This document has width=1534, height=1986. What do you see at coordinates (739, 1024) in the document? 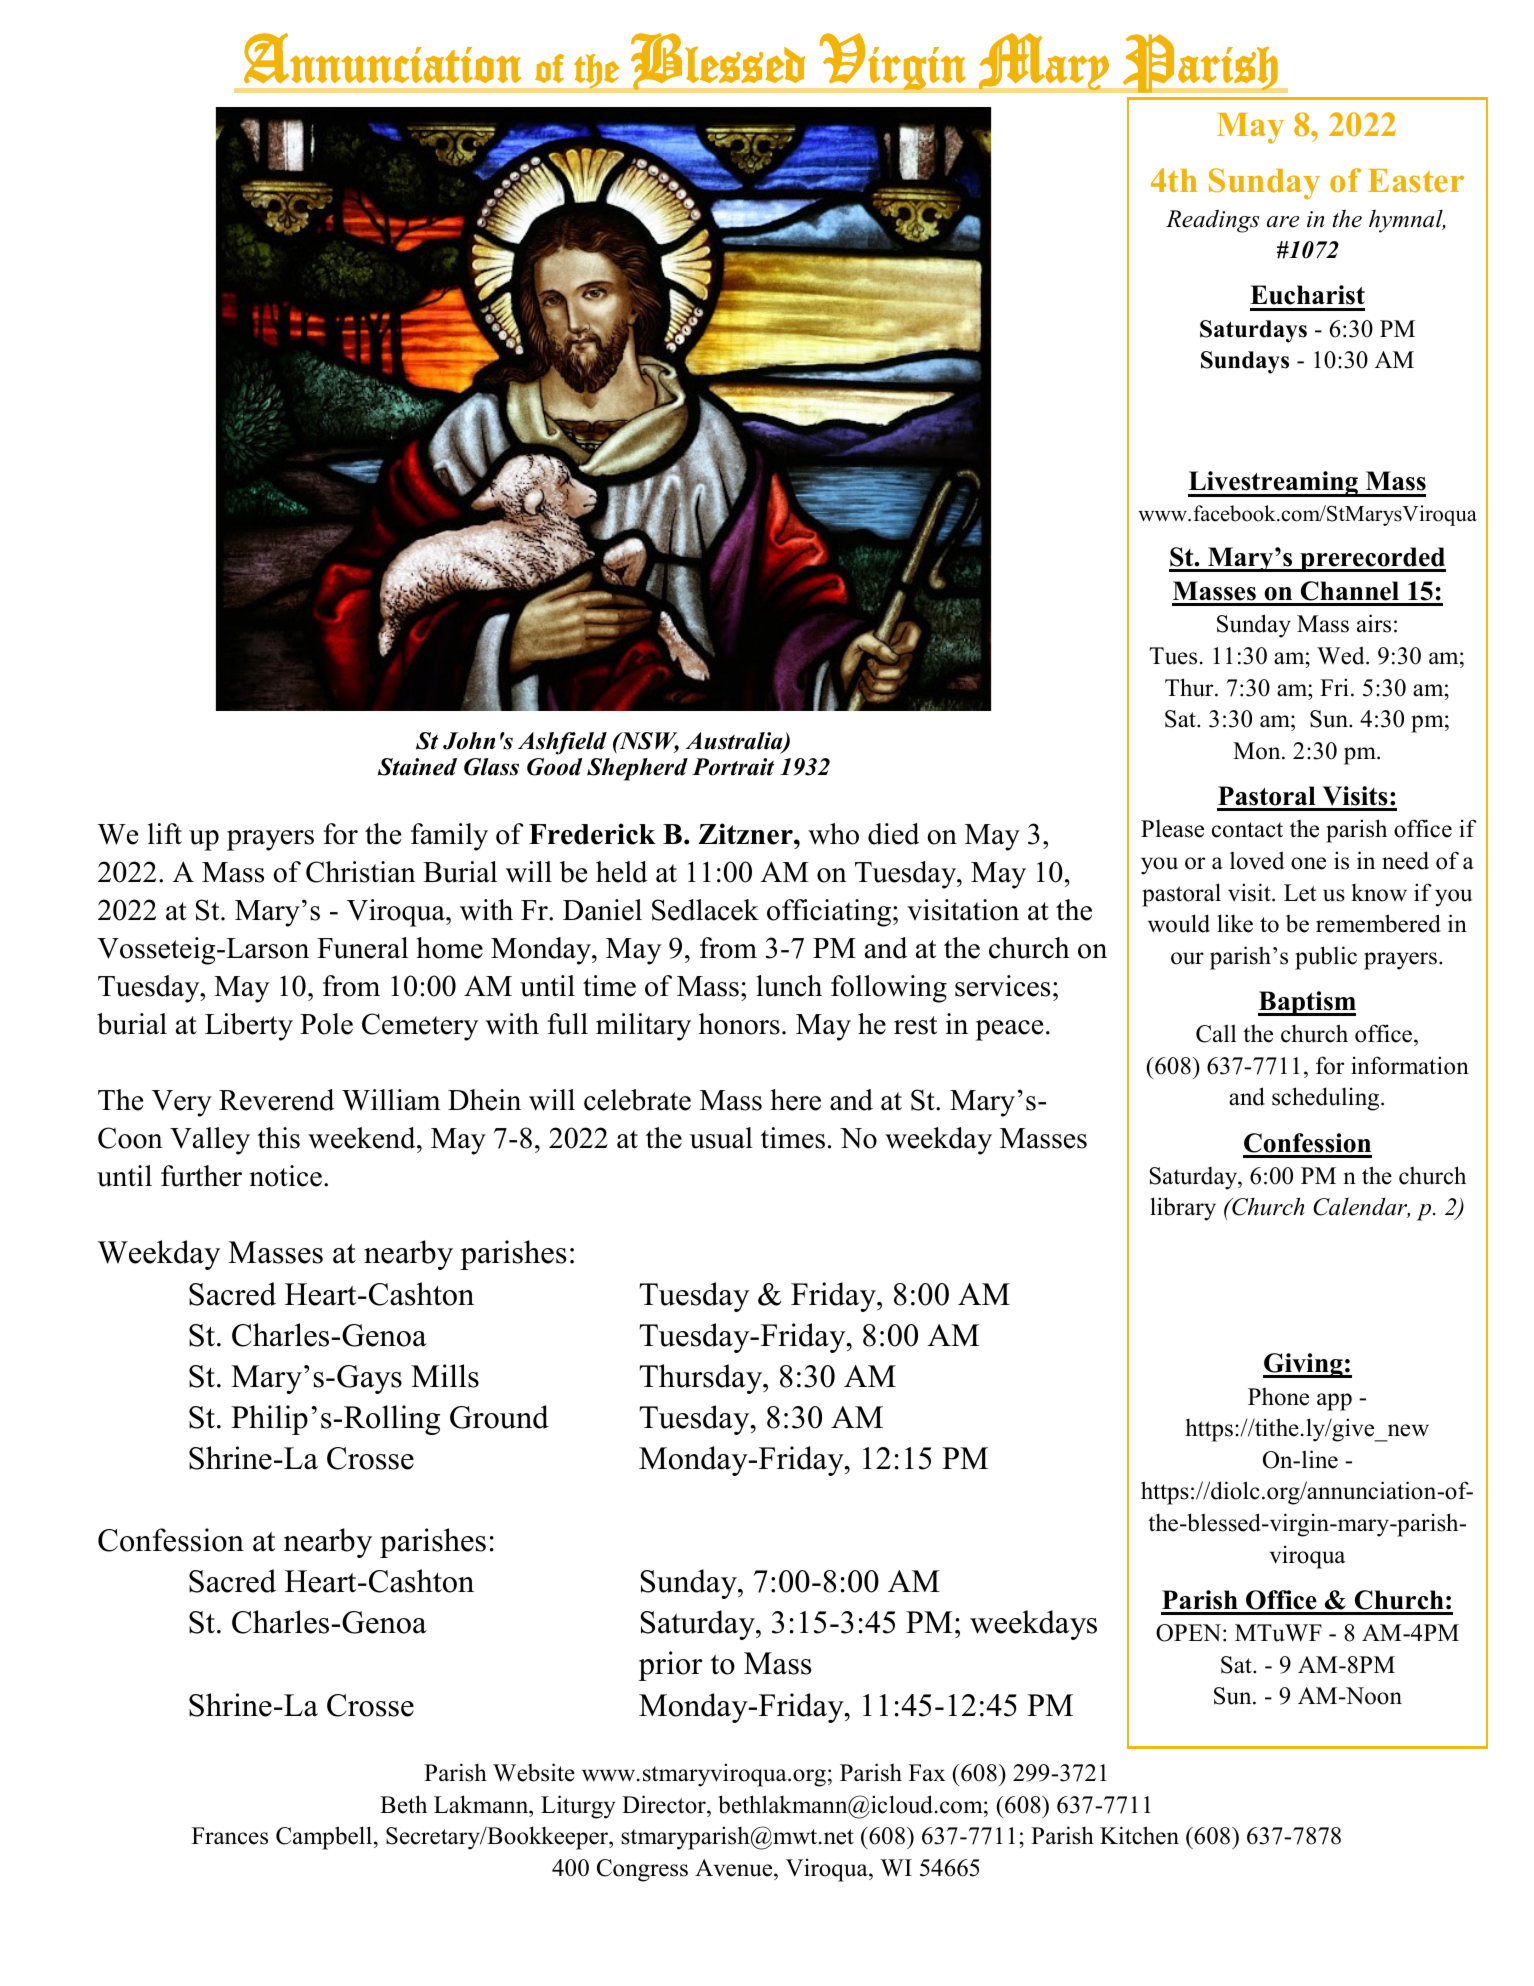
I see `honors` at bounding box center [739, 1024].
